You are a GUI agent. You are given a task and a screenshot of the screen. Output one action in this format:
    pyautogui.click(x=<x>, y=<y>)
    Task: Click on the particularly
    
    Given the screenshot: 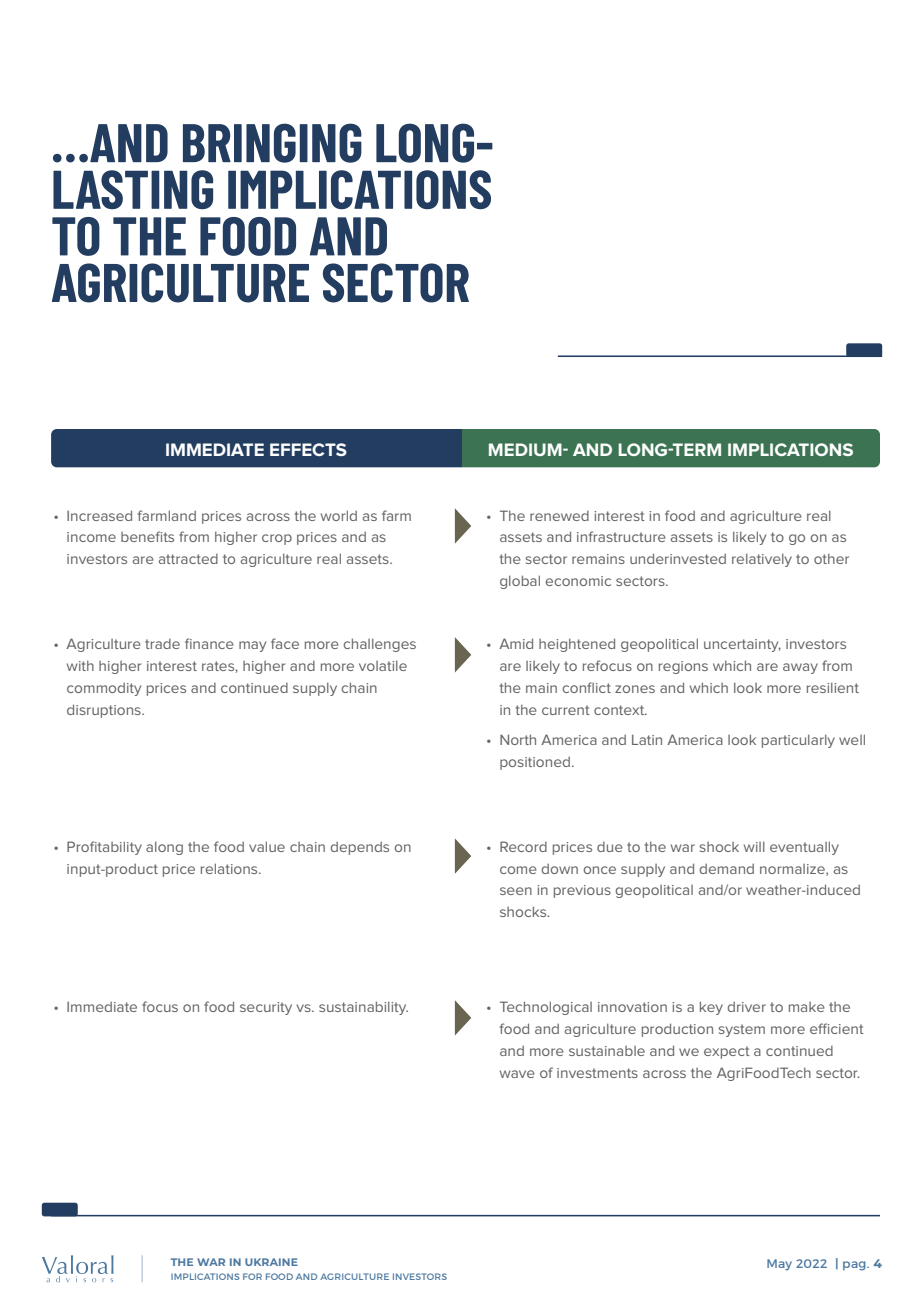 What is the action you would take?
    pyautogui.click(x=798, y=741)
